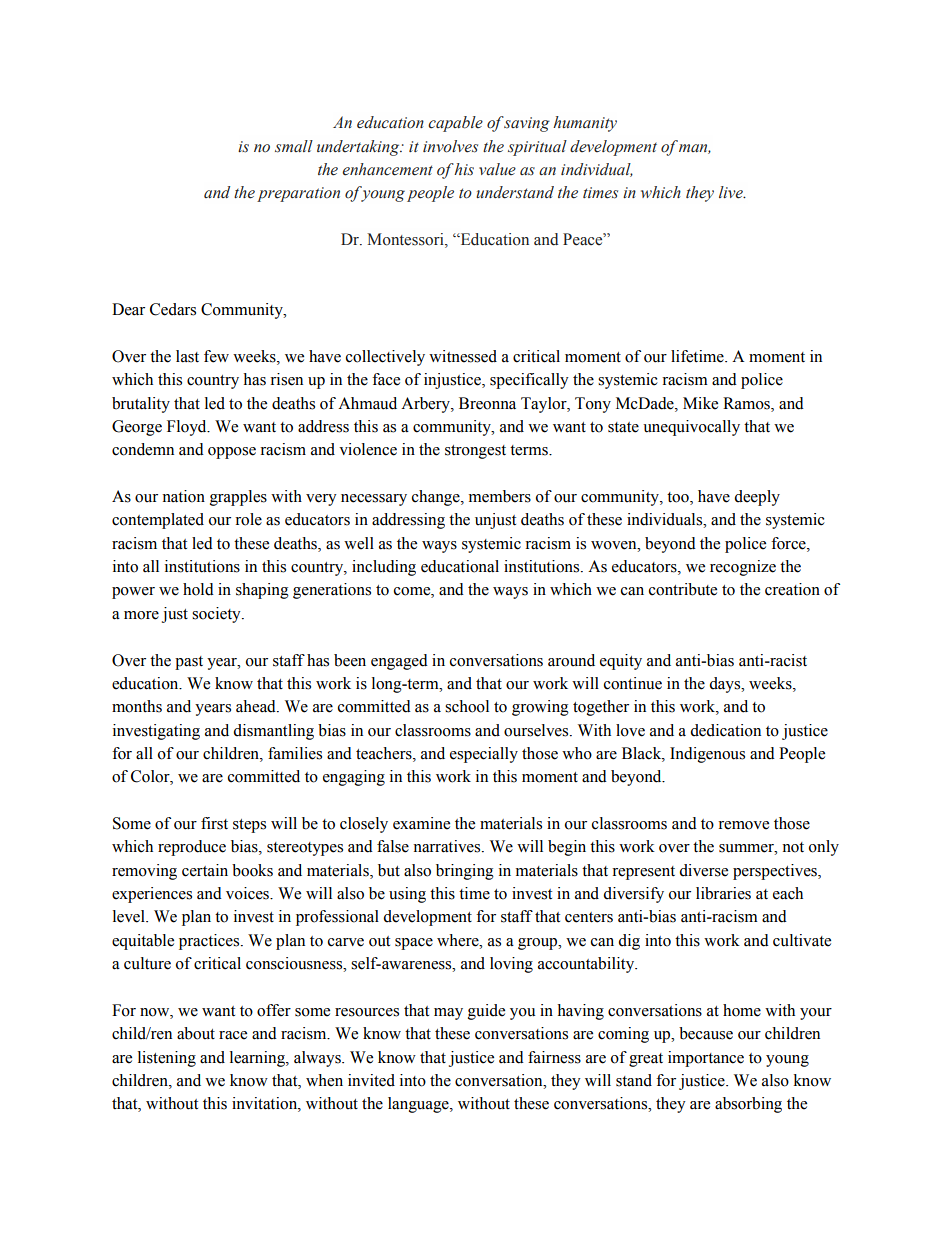 The image size is (952, 1233). What do you see at coordinates (757, 498) in the document?
I see `deeply` at bounding box center [757, 498].
